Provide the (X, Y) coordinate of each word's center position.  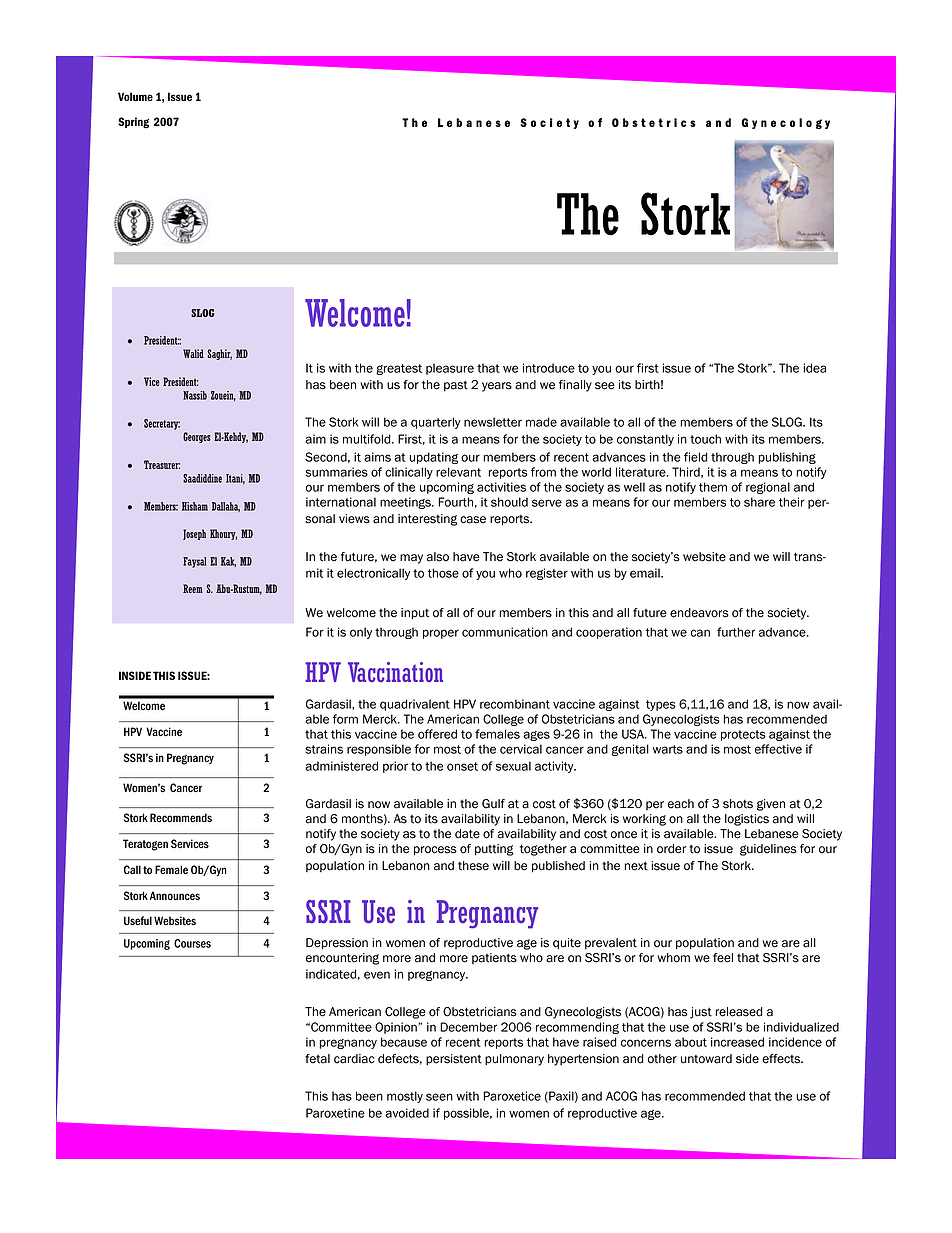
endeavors (699, 613)
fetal (317, 1059)
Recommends (181, 818)
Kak (228, 562)
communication (505, 632)
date (467, 834)
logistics (747, 820)
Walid (193, 353)
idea (814, 368)
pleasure (450, 369)
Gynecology (785, 123)
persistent (454, 1059)
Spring (133, 123)
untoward (706, 1059)
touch (705, 439)
